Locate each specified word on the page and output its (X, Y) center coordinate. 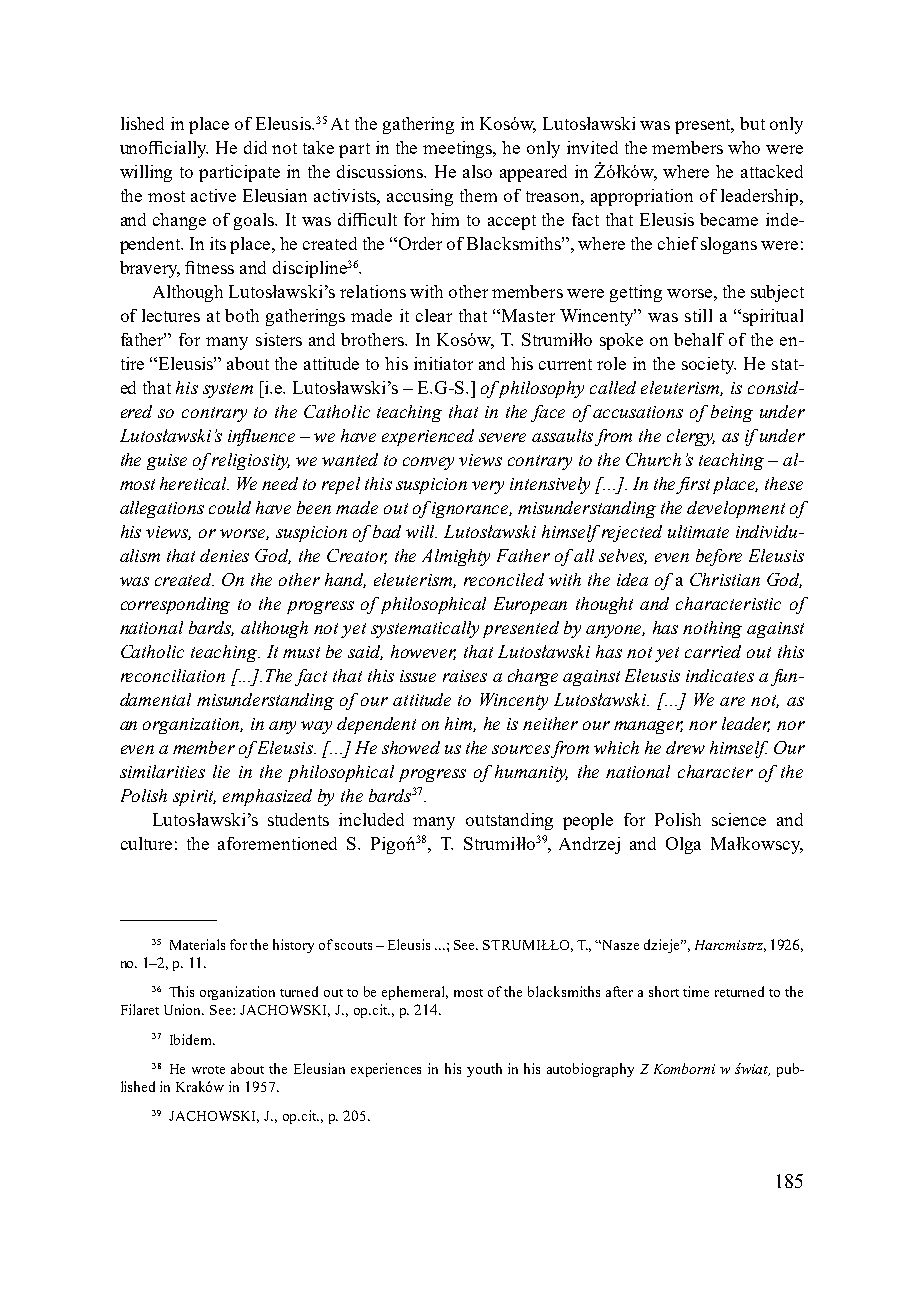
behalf (699, 339)
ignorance (472, 510)
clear (434, 315)
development (736, 509)
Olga (683, 845)
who (744, 147)
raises (465, 676)
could (230, 507)
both (242, 315)
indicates (720, 675)
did (255, 147)
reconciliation (173, 675)
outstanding (509, 821)
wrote (208, 1070)
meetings (459, 149)
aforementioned (277, 843)
